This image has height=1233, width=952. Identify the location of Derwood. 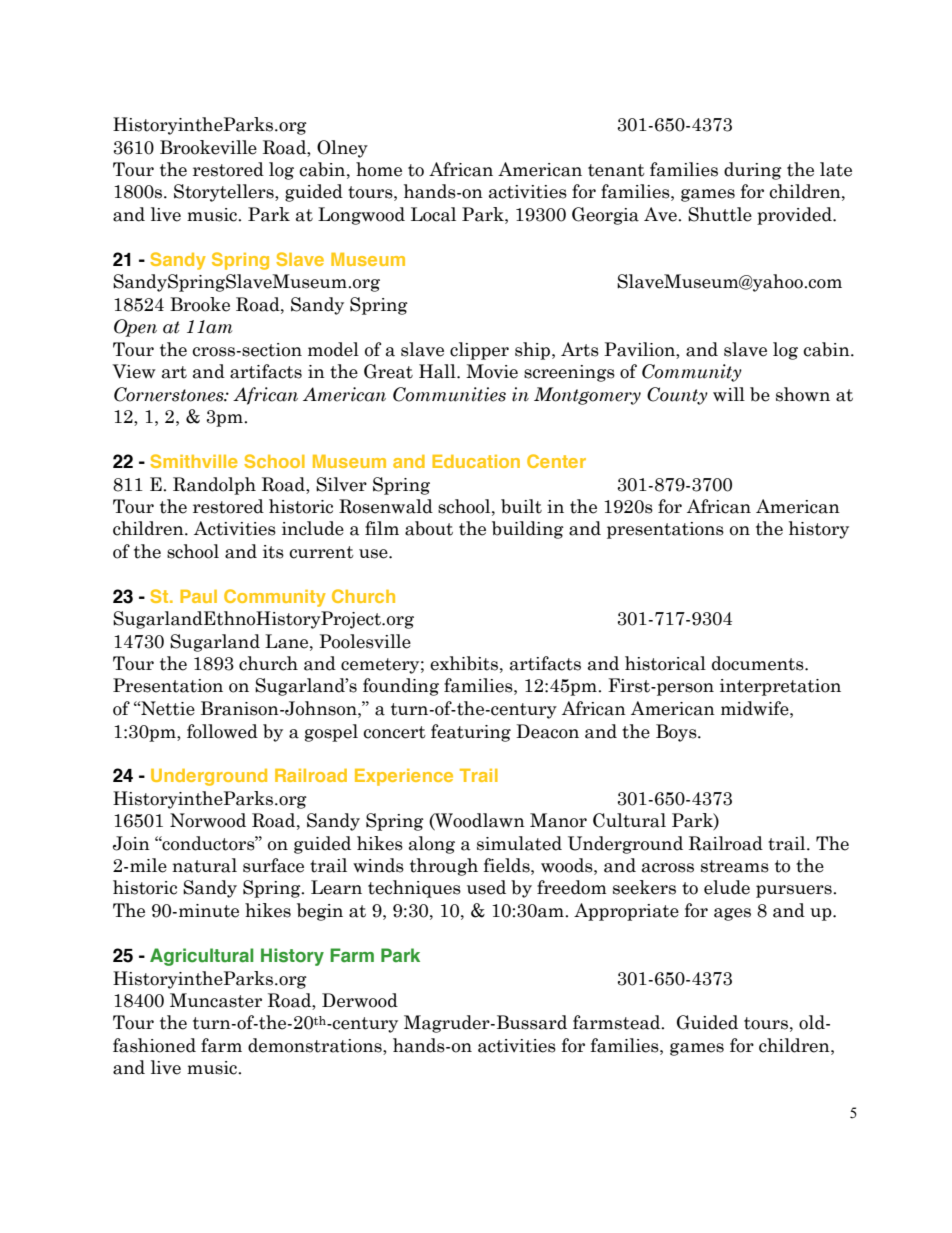
(360, 1000).
